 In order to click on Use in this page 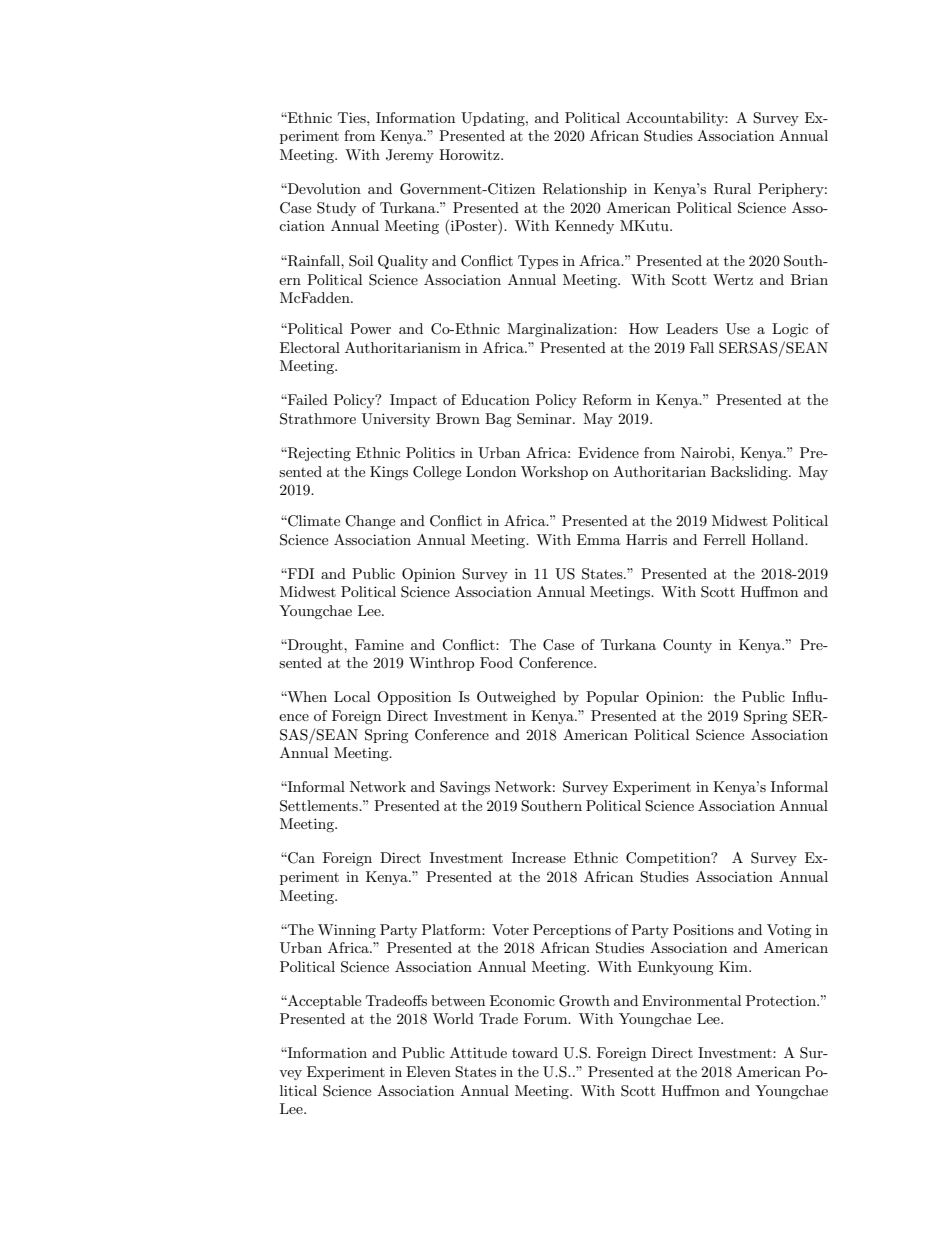, I will do `click(738, 329)`.
